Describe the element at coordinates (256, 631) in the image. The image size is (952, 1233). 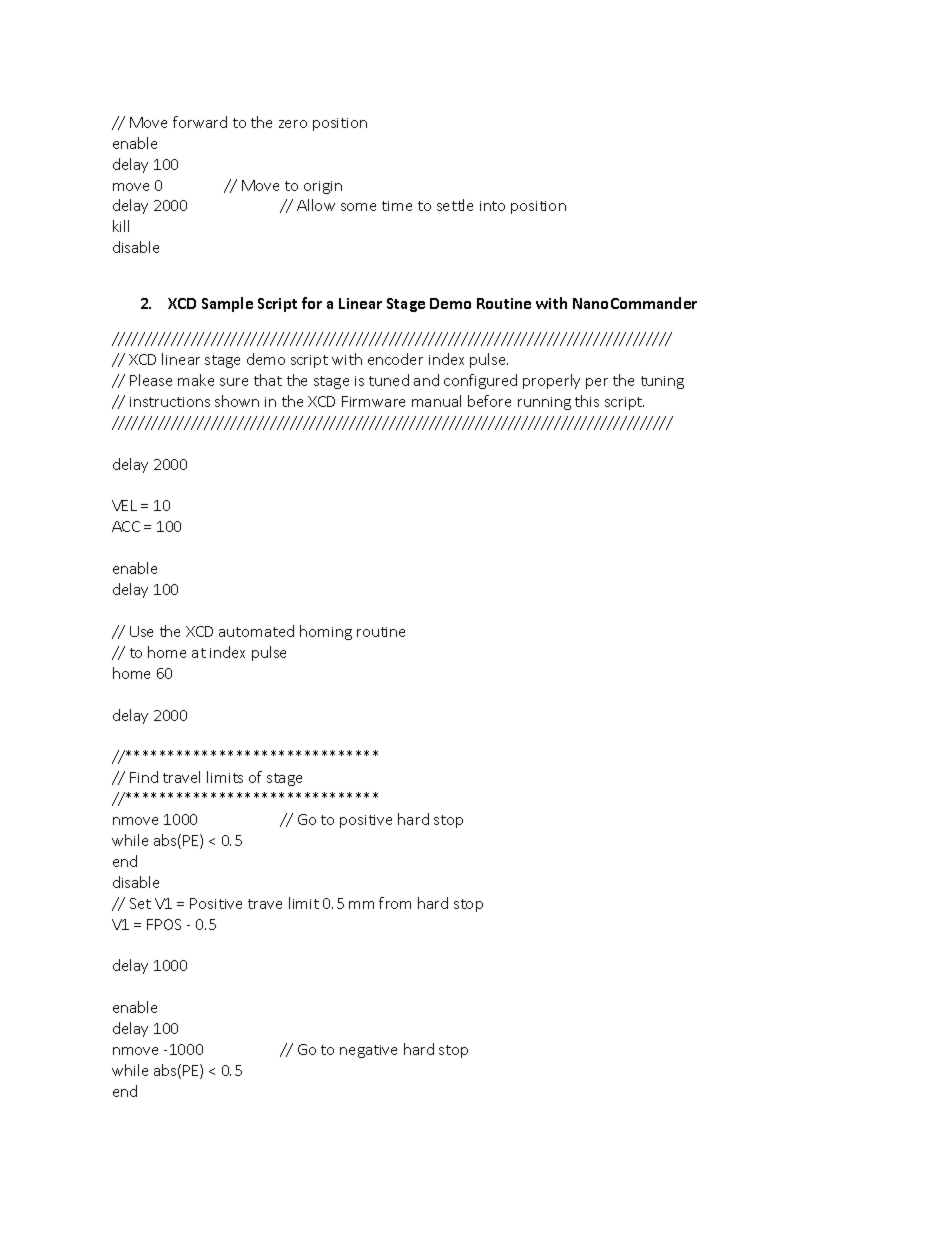
I see `automated` at that location.
